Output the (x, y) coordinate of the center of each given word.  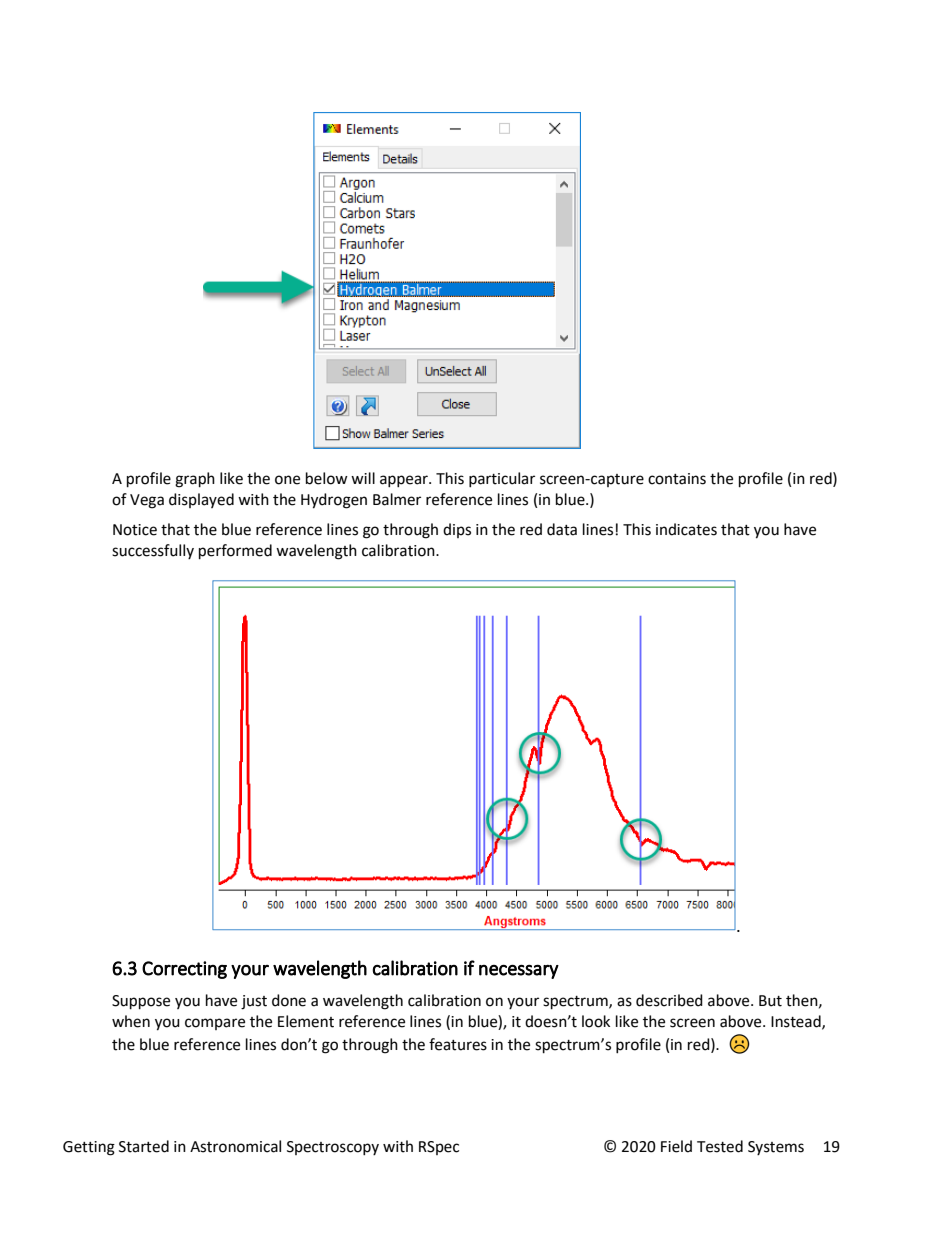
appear (405, 481)
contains (677, 479)
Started (144, 1146)
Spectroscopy (333, 1148)
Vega (147, 501)
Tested (720, 1146)
